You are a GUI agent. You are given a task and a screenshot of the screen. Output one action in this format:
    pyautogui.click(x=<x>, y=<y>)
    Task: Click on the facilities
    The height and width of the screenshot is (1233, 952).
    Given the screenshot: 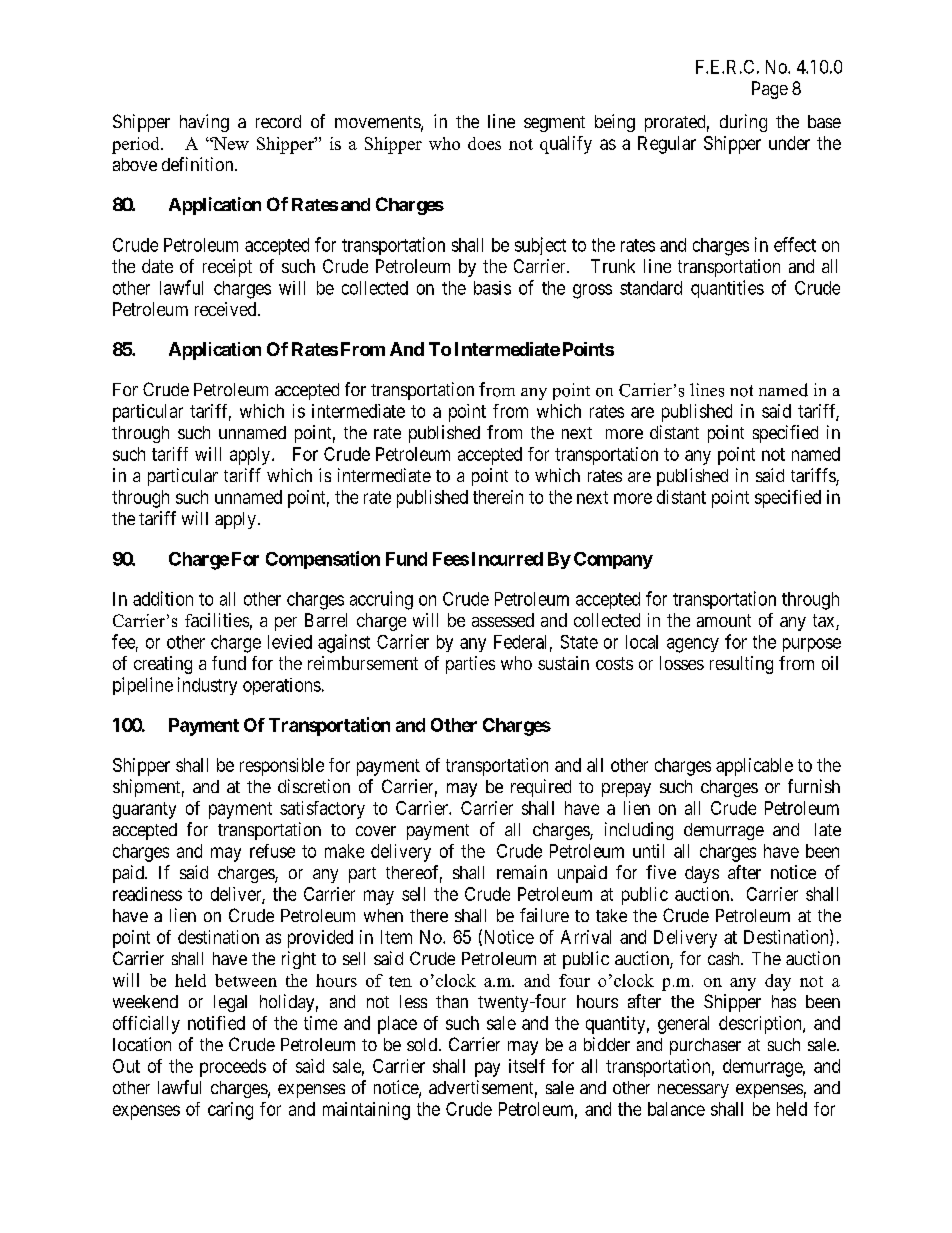 What is the action you would take?
    pyautogui.click(x=217, y=620)
